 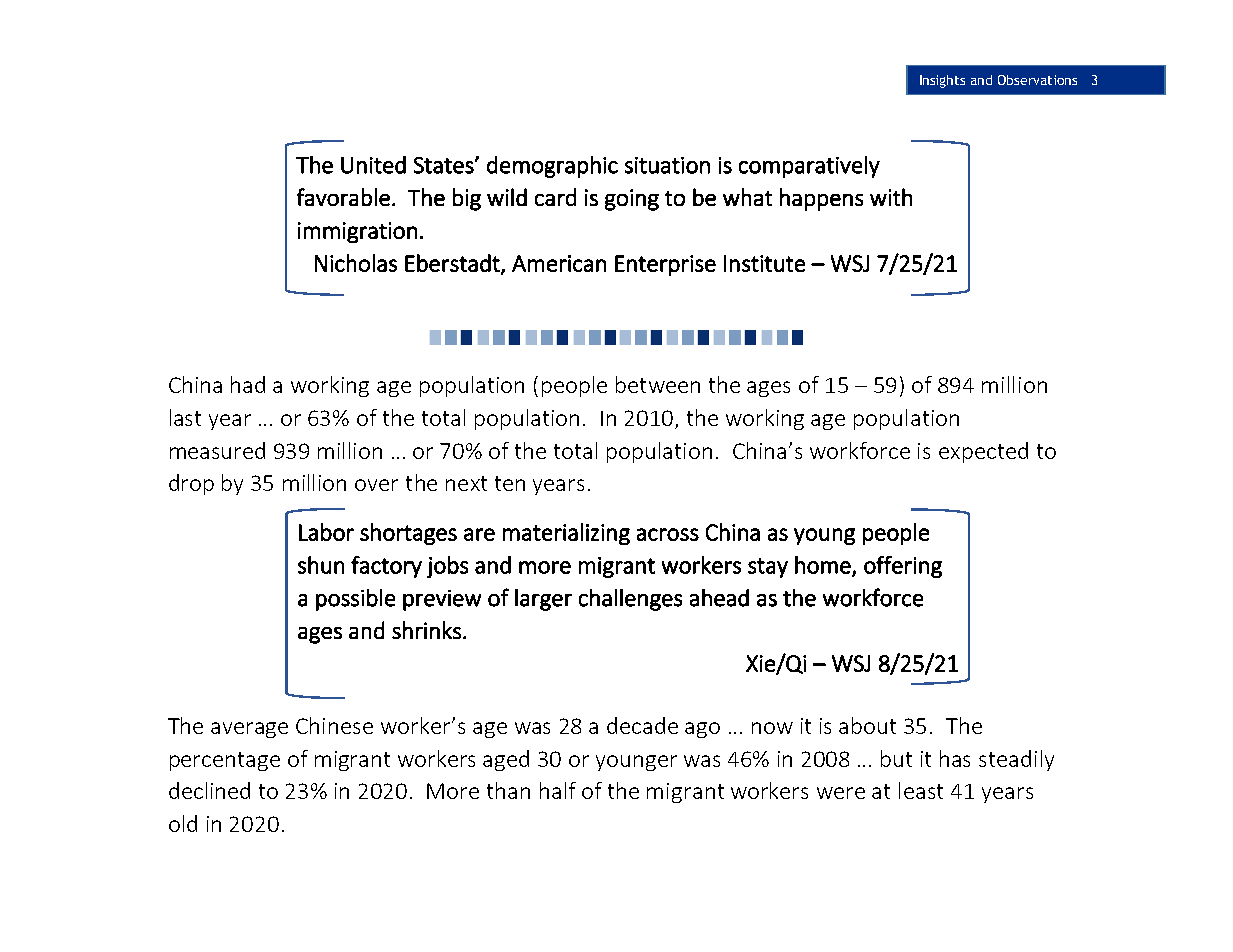 I want to click on about, so click(x=867, y=725).
